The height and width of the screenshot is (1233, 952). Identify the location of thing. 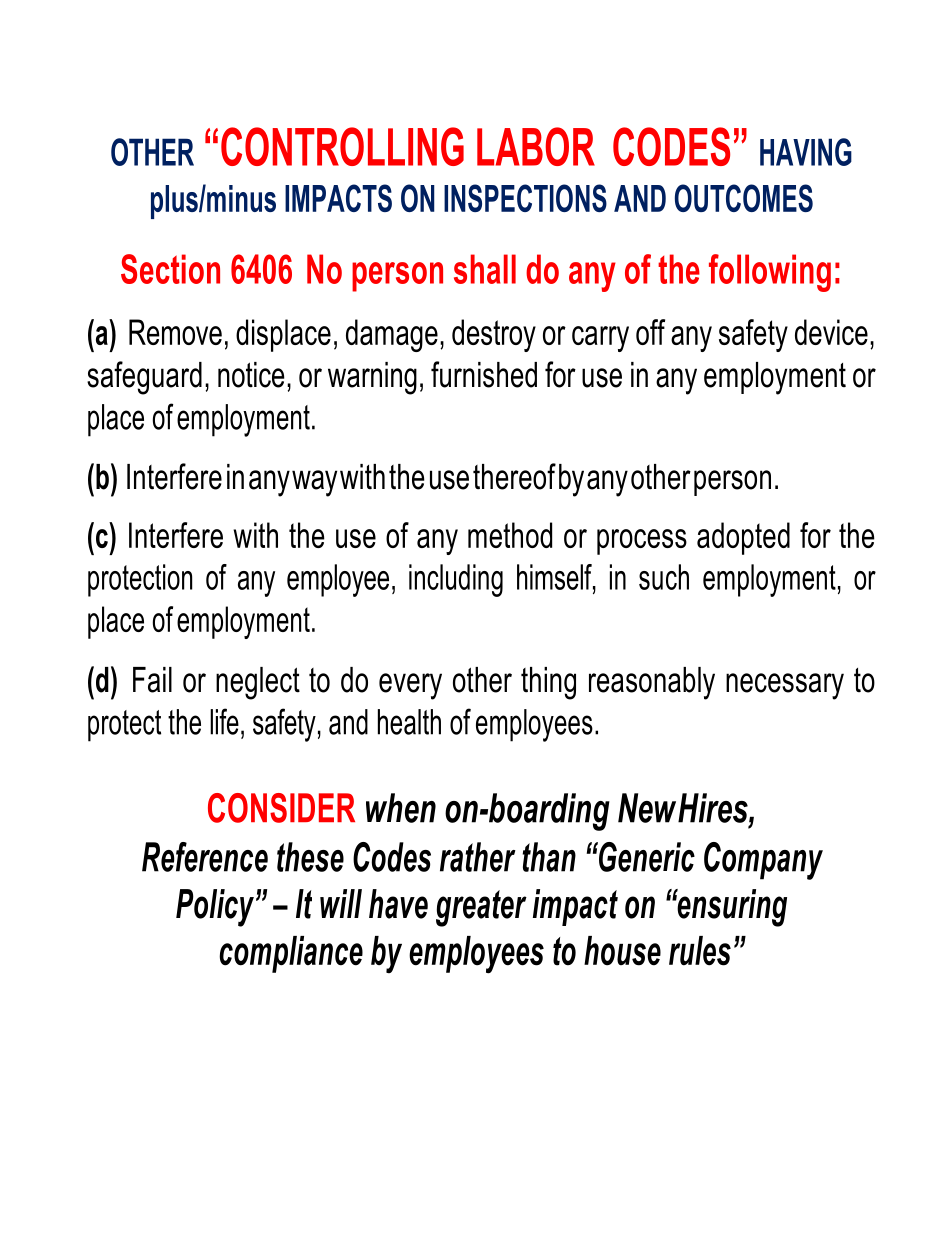
(548, 683).
